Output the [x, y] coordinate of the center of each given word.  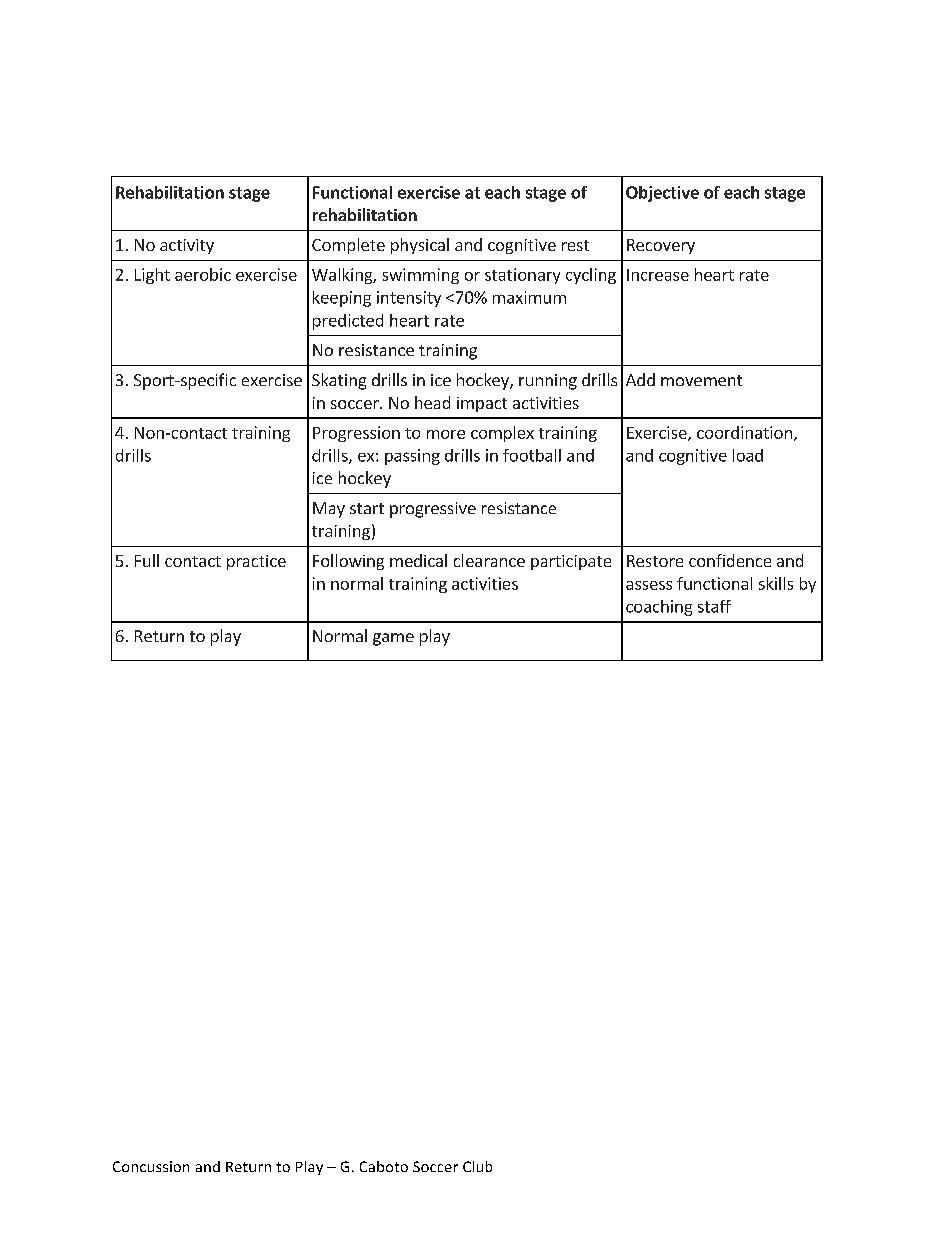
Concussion [151, 1166]
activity [187, 246]
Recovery [661, 246]
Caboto [384, 1166]
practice [256, 562]
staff [714, 606]
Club [477, 1166]
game [393, 639]
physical [420, 246]
